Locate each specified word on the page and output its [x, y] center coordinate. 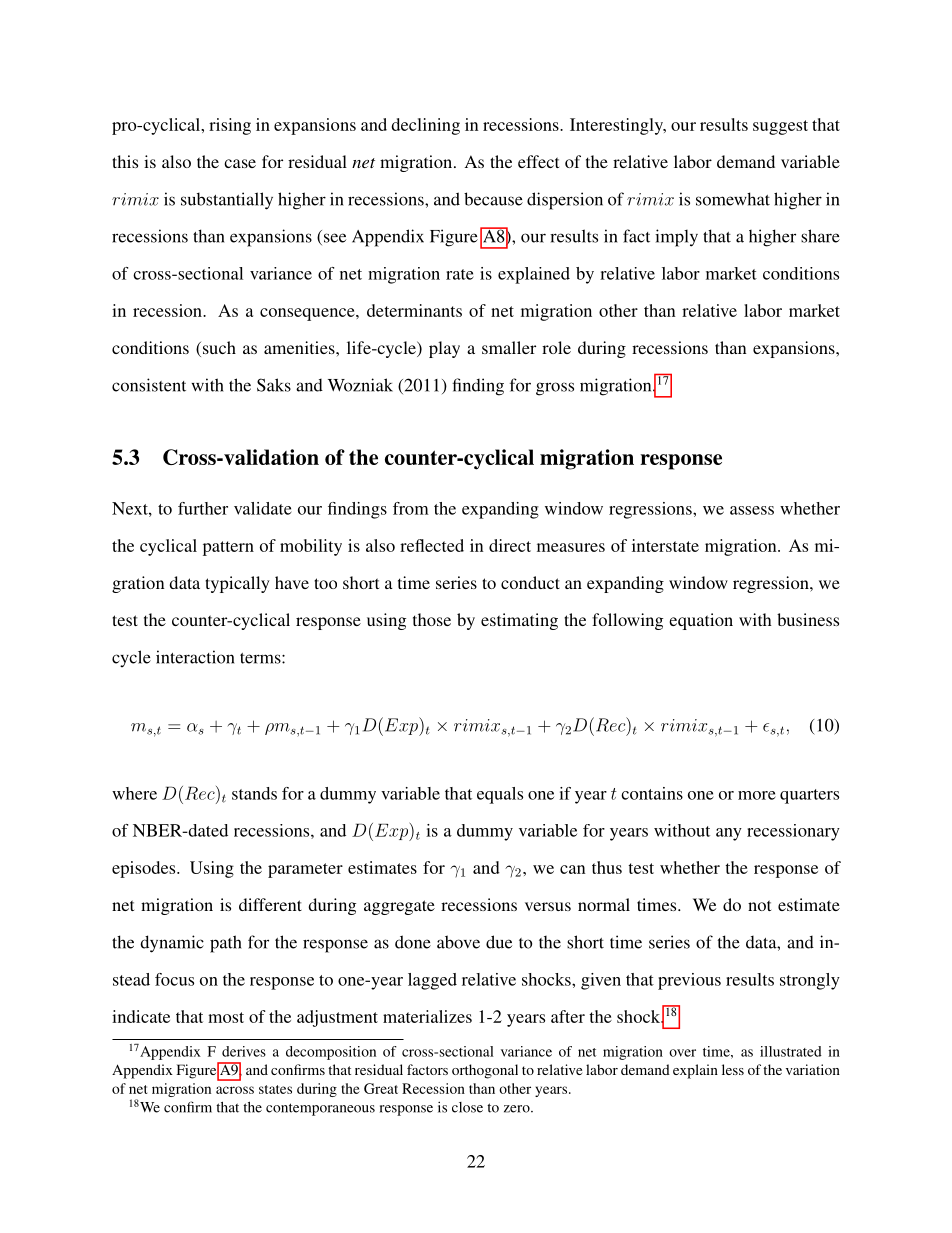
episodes [145, 869]
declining [426, 126]
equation [701, 621]
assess [752, 510]
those [432, 619]
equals [500, 795]
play [444, 349]
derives [244, 1051]
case [240, 163]
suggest [780, 127]
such [218, 349]
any [729, 834]
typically [237, 584]
